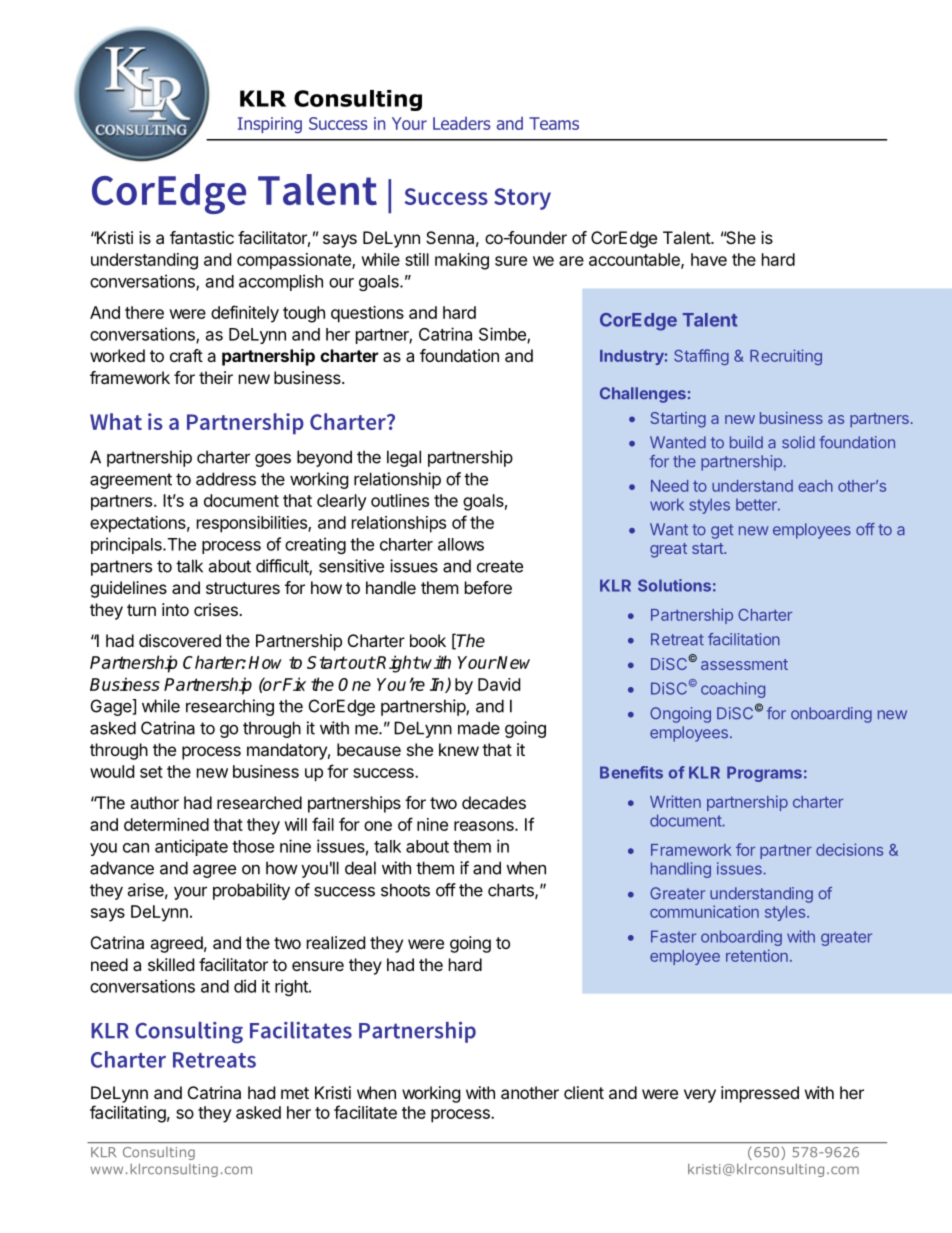 The height and width of the screenshot is (1233, 952). What do you see at coordinates (709, 259) in the screenshot?
I see `have` at bounding box center [709, 259].
